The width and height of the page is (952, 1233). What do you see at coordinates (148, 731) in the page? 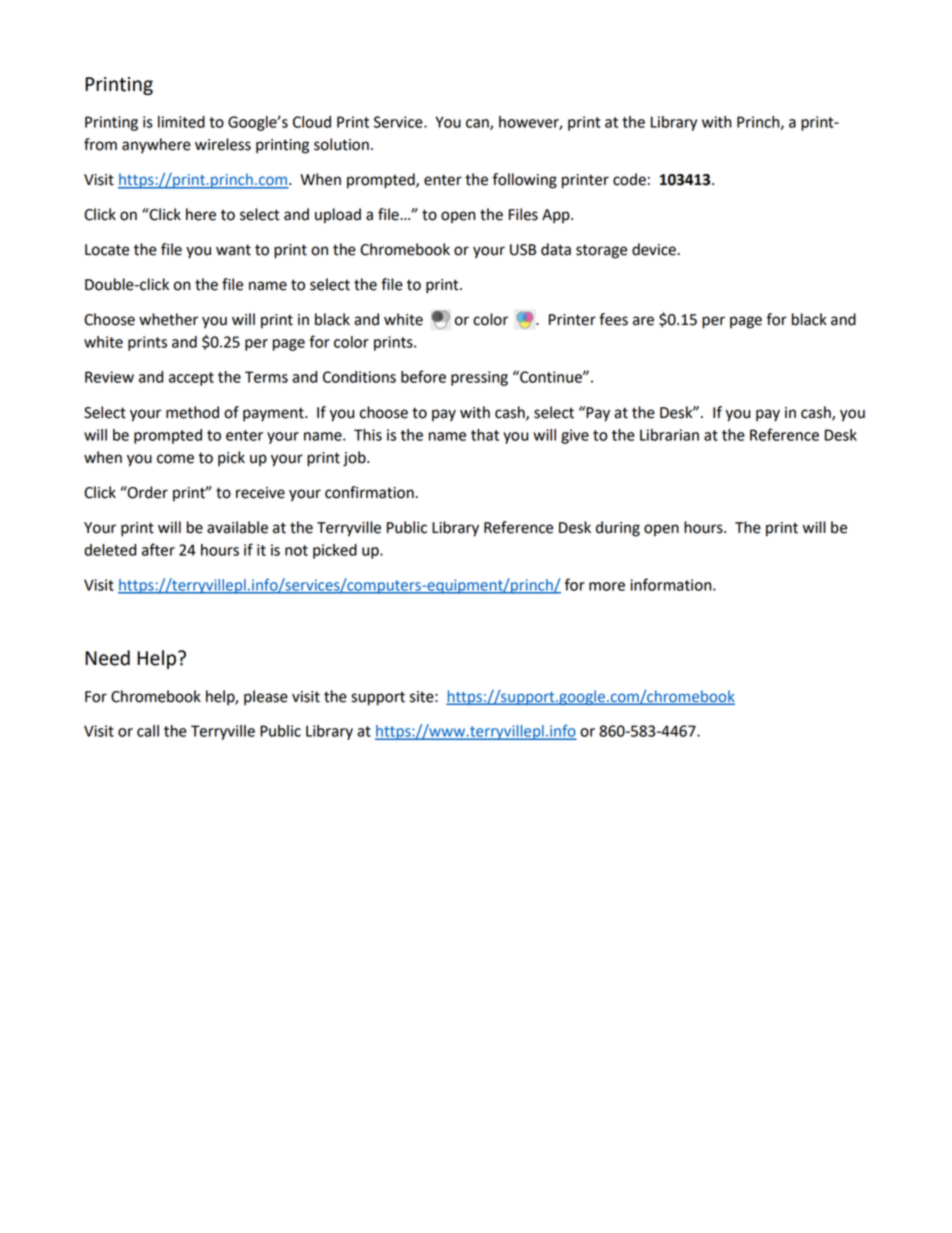
I see `call` at bounding box center [148, 731].
